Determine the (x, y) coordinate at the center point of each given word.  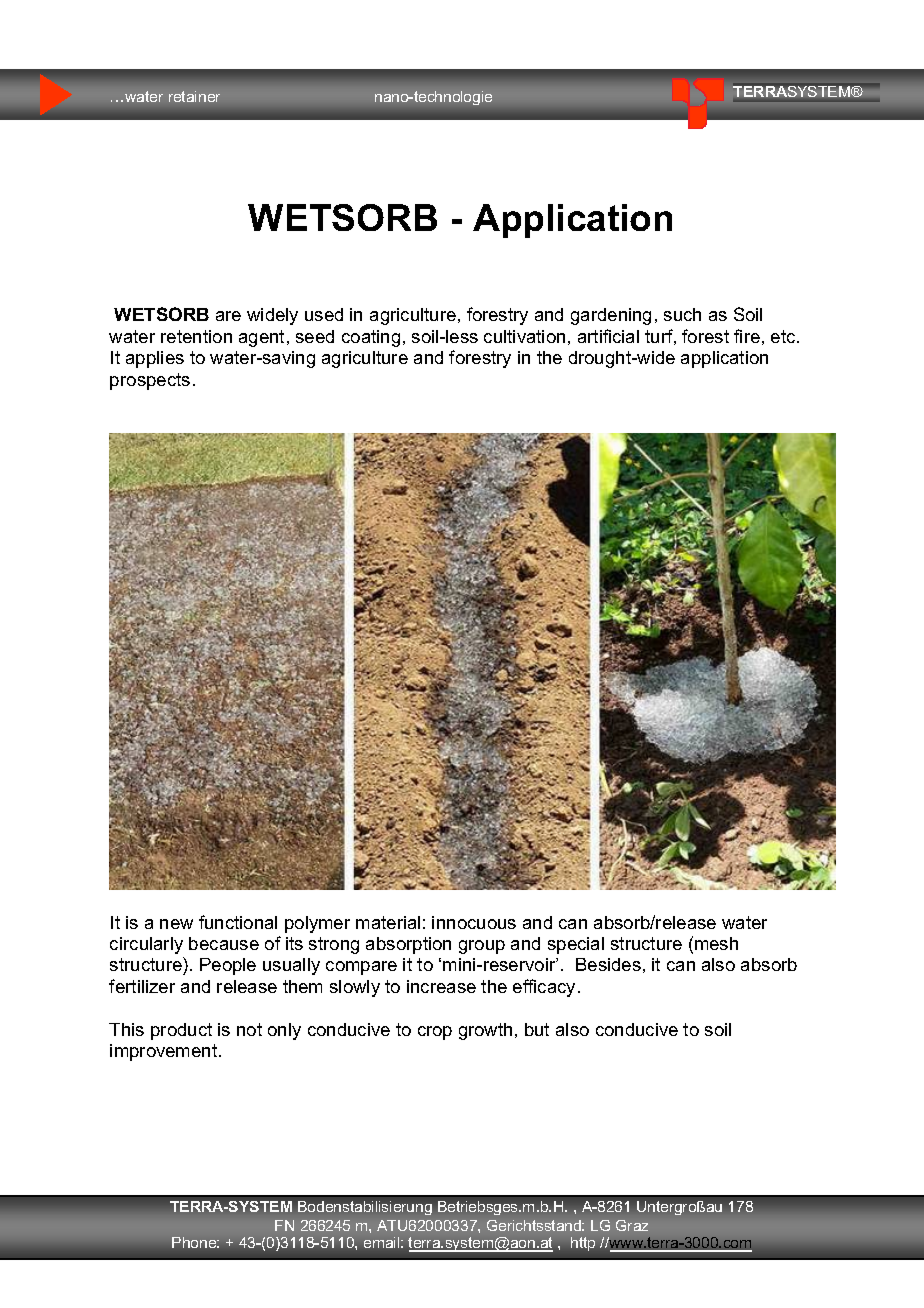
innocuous (474, 922)
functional (238, 922)
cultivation (524, 336)
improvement (165, 1052)
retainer (194, 96)
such (682, 314)
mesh (716, 943)
